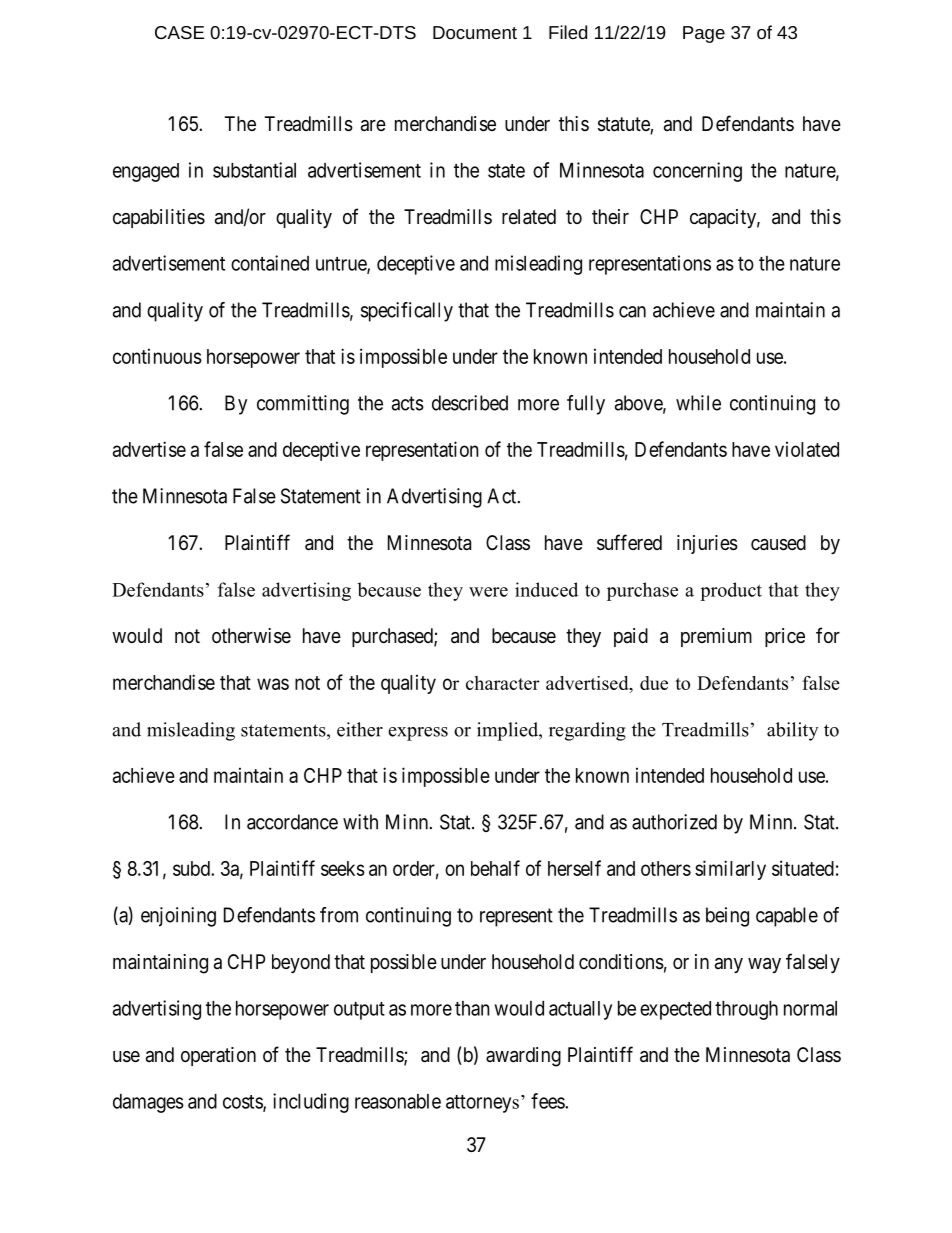 This document has height=1233, width=952. I want to click on while, so click(698, 403).
